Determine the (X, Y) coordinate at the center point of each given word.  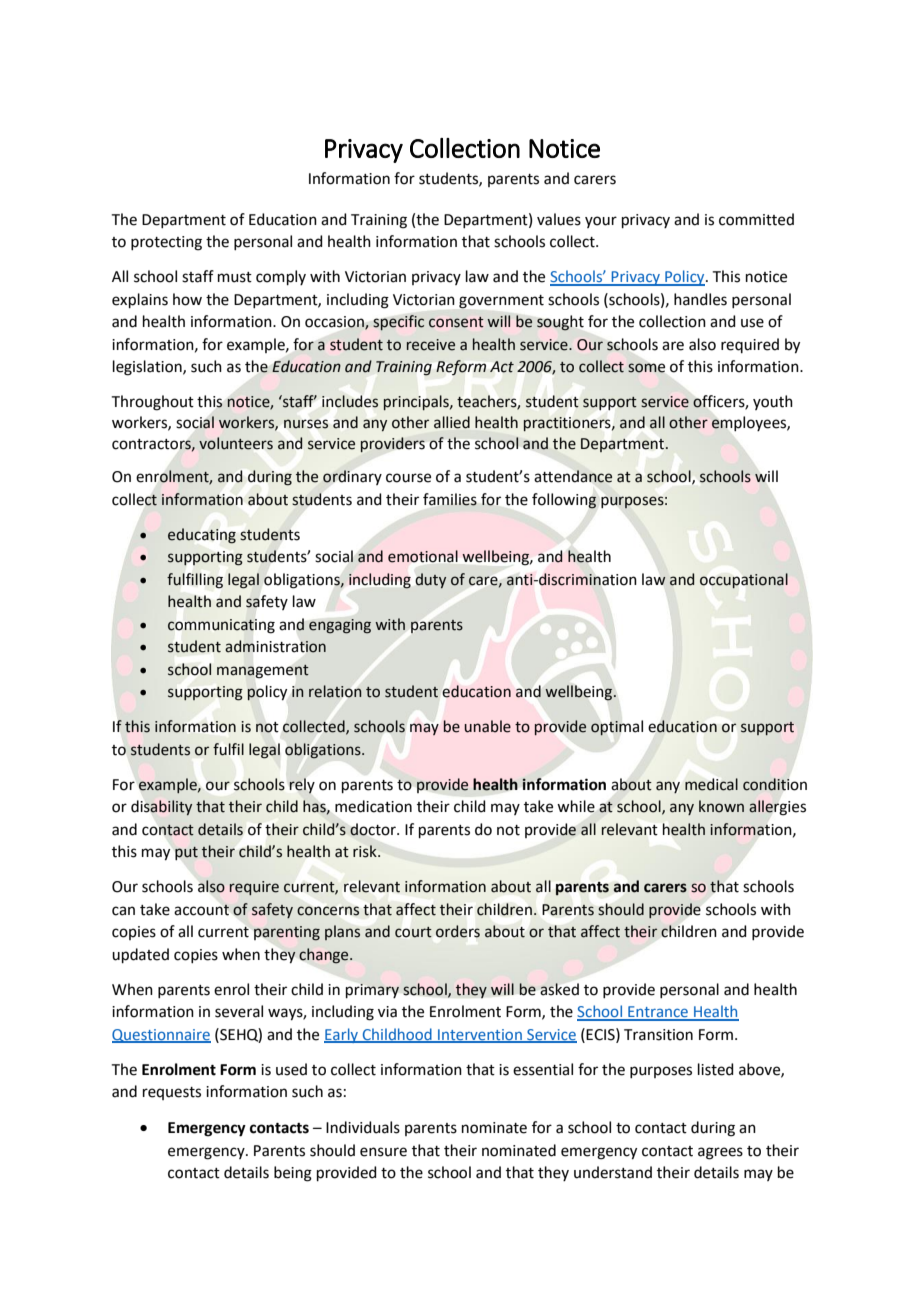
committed (756, 219)
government (501, 302)
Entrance (658, 1013)
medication (373, 806)
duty (431, 580)
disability (161, 807)
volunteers (236, 443)
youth (773, 402)
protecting (166, 243)
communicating (221, 626)
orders (458, 931)
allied (452, 422)
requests (172, 1093)
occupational (744, 580)
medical (711, 784)
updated (140, 955)
